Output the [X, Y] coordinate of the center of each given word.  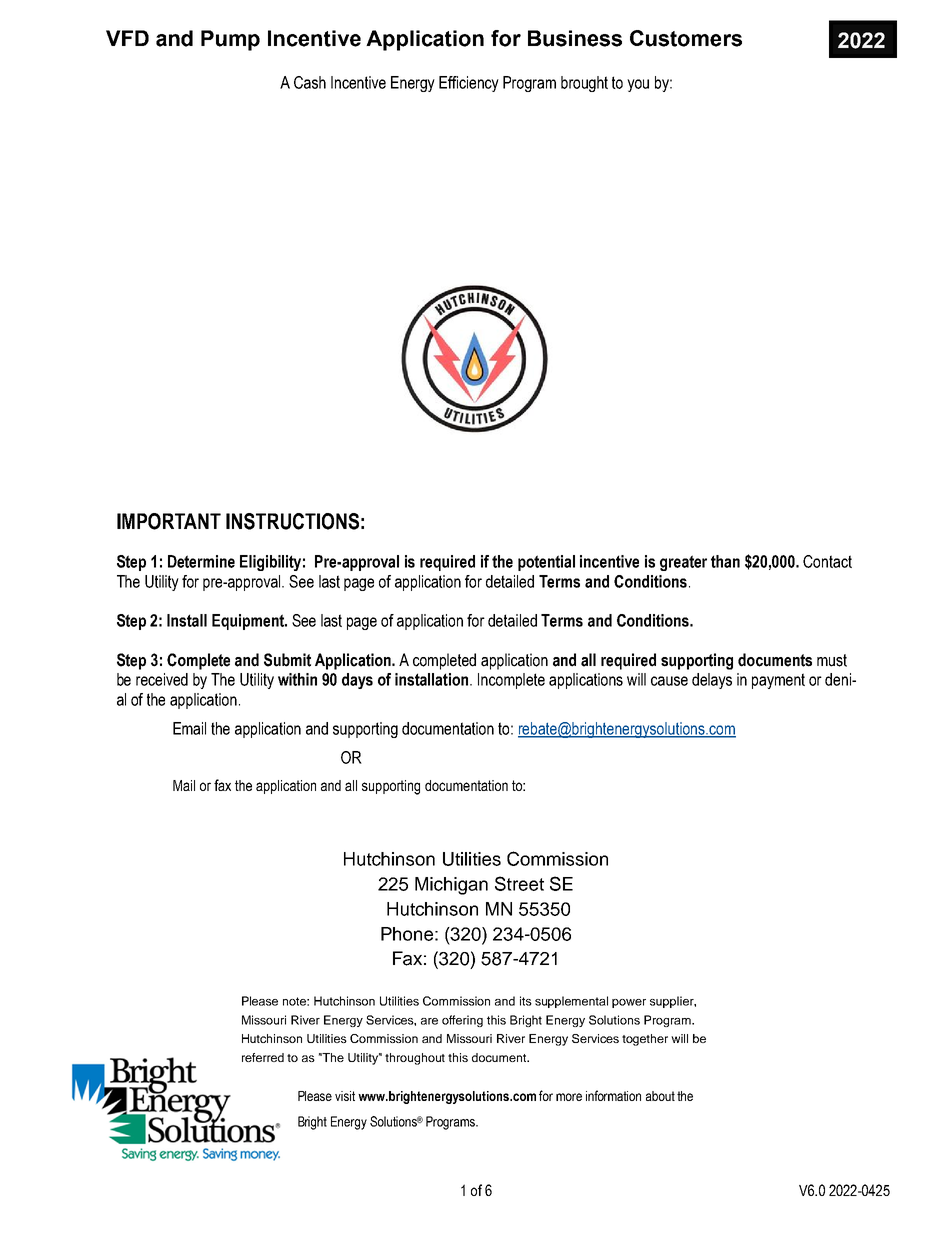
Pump [230, 40]
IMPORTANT [169, 521]
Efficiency [469, 84]
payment [778, 681]
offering [462, 1021]
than [725, 561]
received [162, 679]
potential [546, 563]
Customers [686, 38]
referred [263, 1057]
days [357, 681]
